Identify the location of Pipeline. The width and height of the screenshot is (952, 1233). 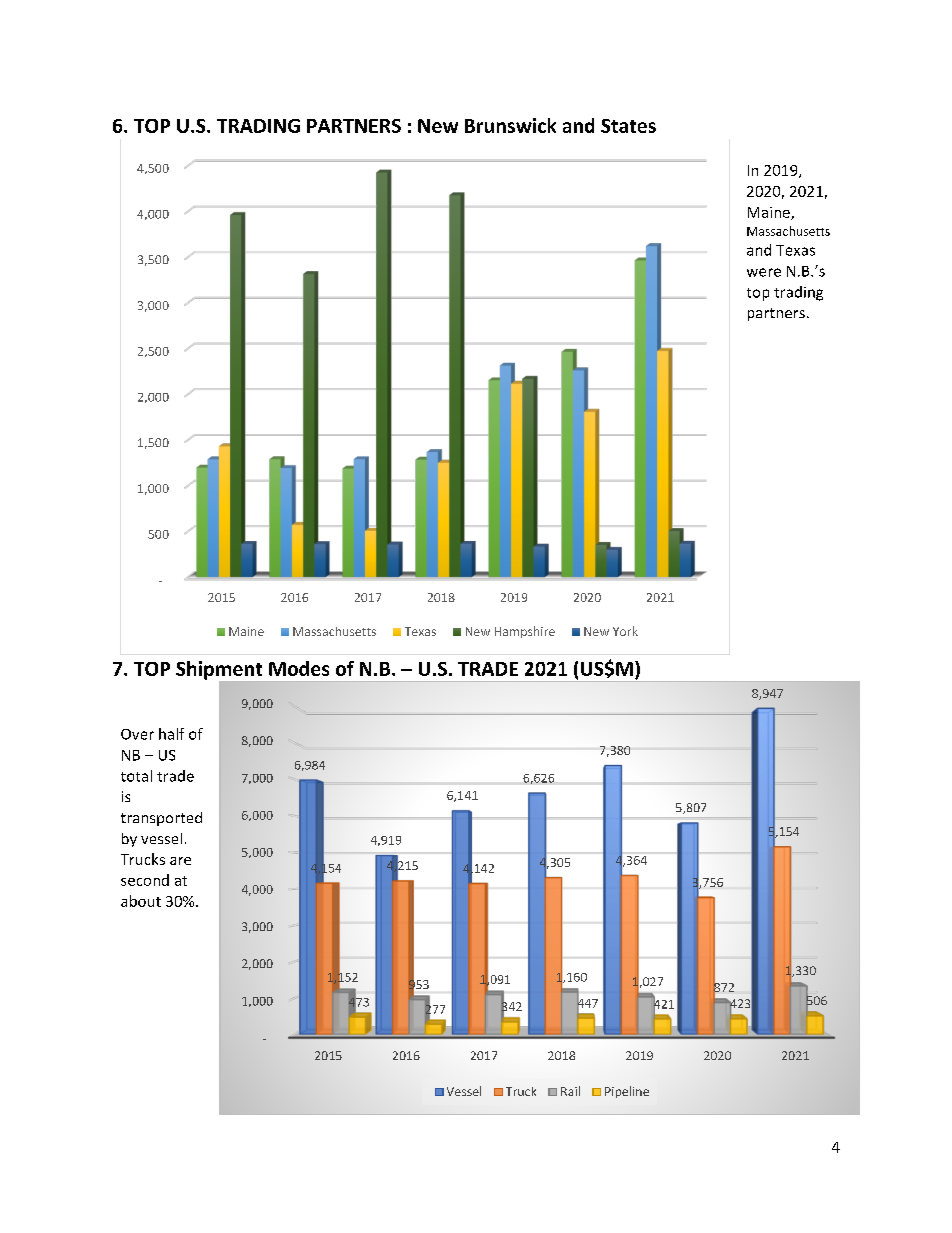
(627, 1092).
